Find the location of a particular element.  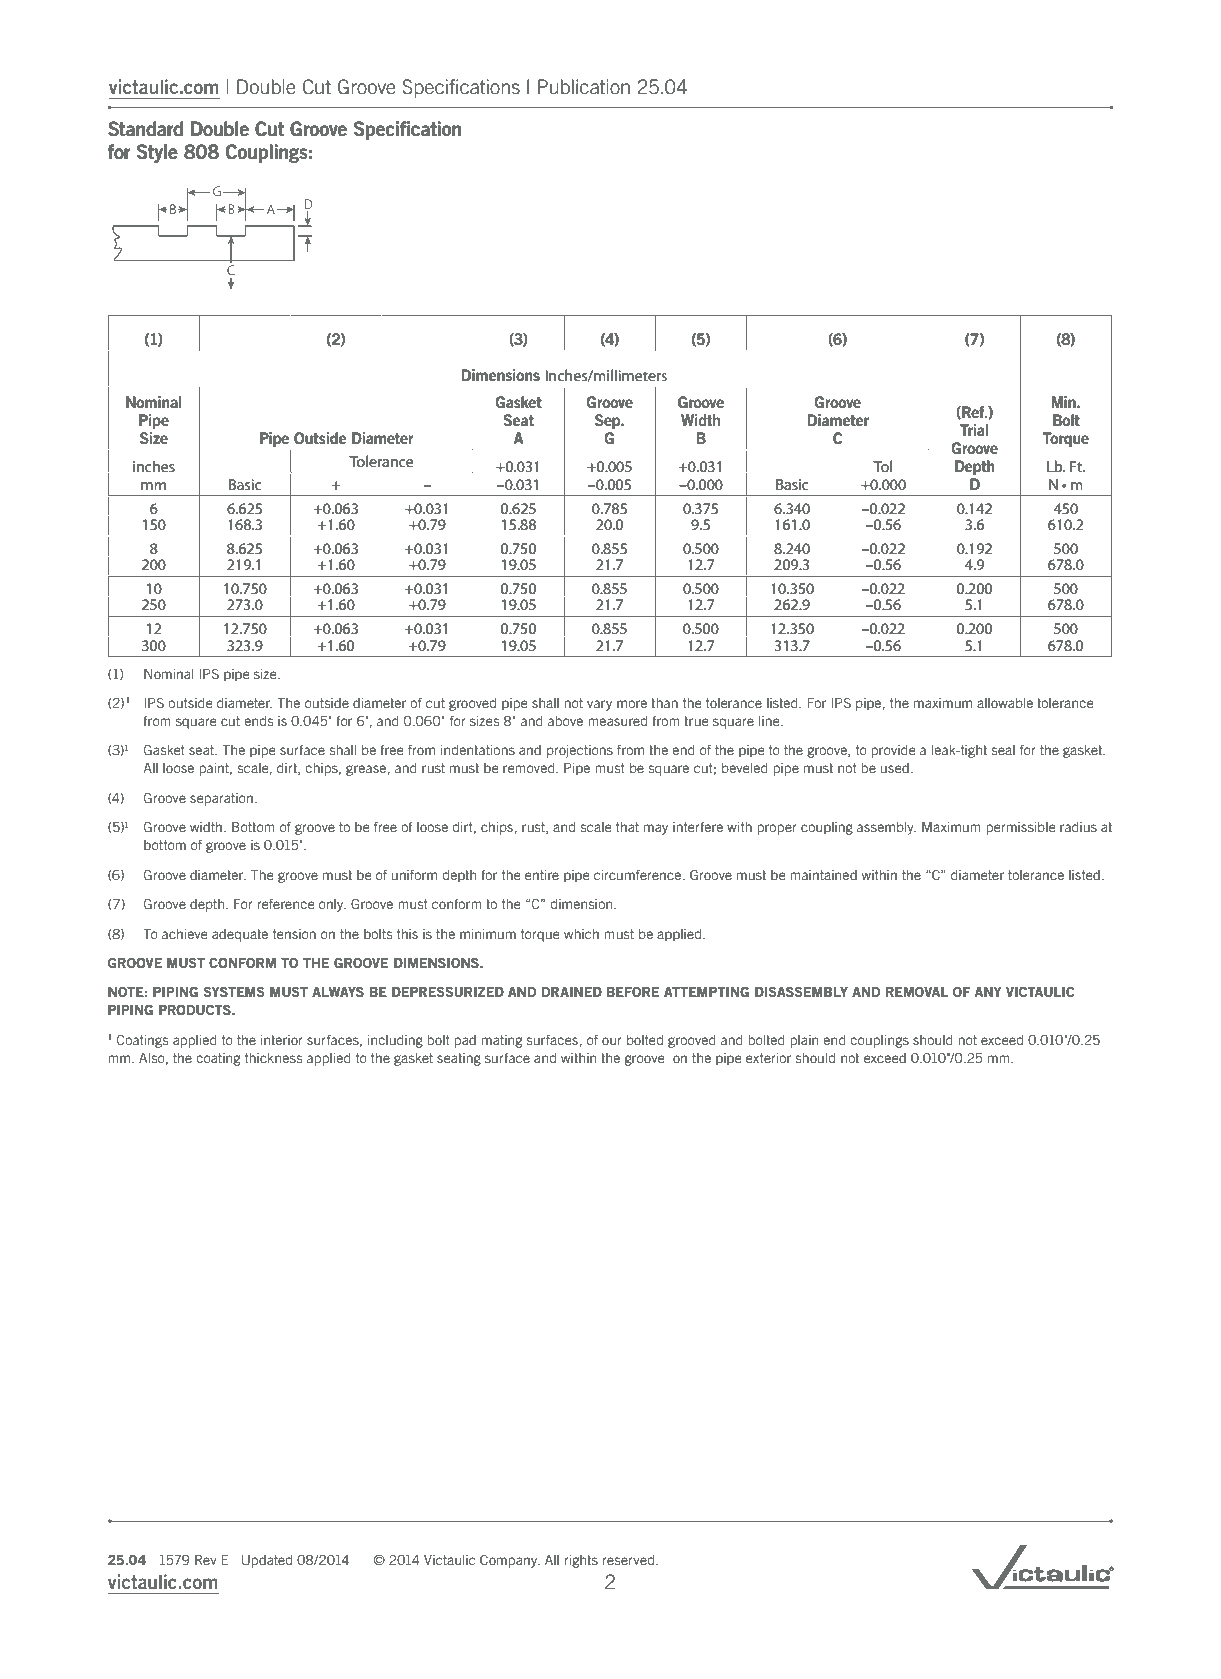

separation is located at coordinates (221, 799).
